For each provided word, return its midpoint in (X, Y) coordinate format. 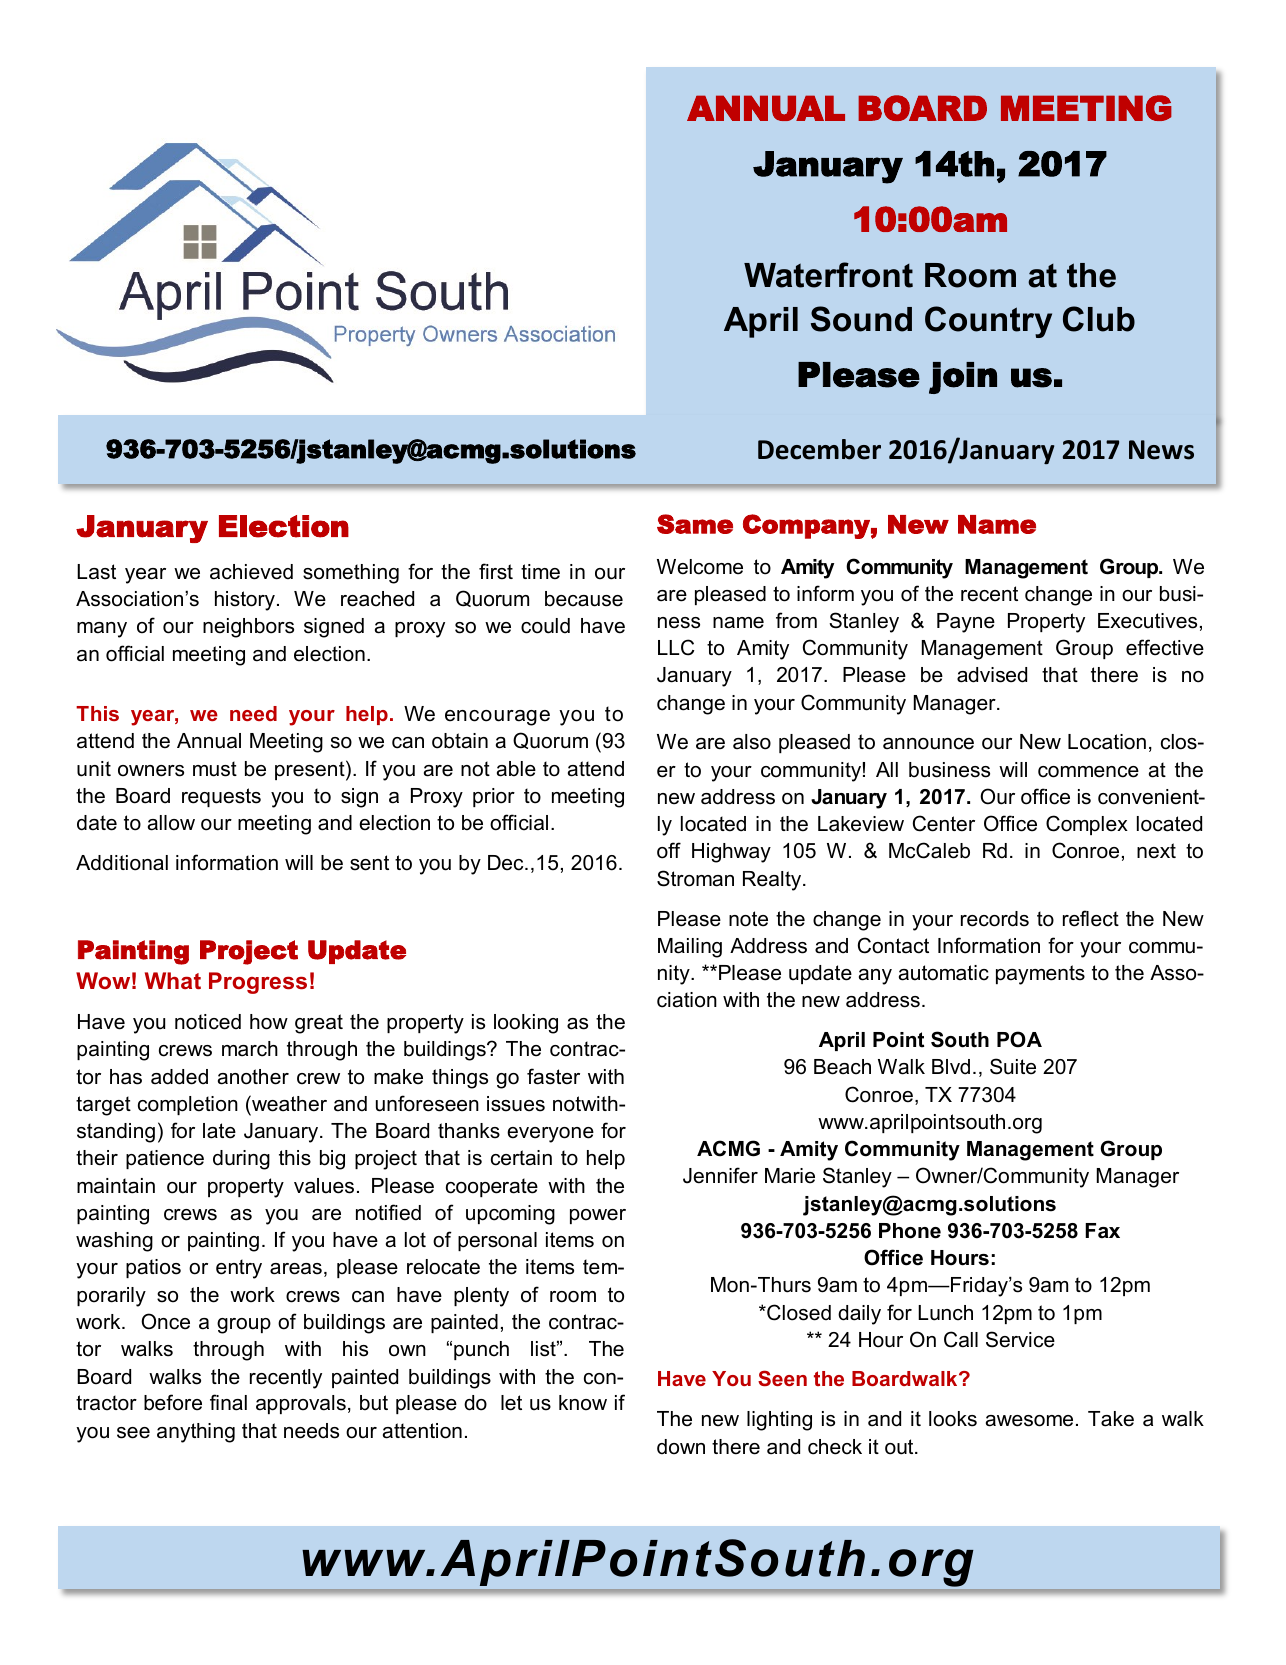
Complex (1087, 825)
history (246, 601)
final (228, 1402)
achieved (251, 572)
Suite (1013, 1066)
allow (171, 823)
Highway (731, 853)
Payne (966, 623)
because (584, 599)
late (219, 1131)
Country (988, 322)
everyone (550, 1135)
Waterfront (828, 275)
